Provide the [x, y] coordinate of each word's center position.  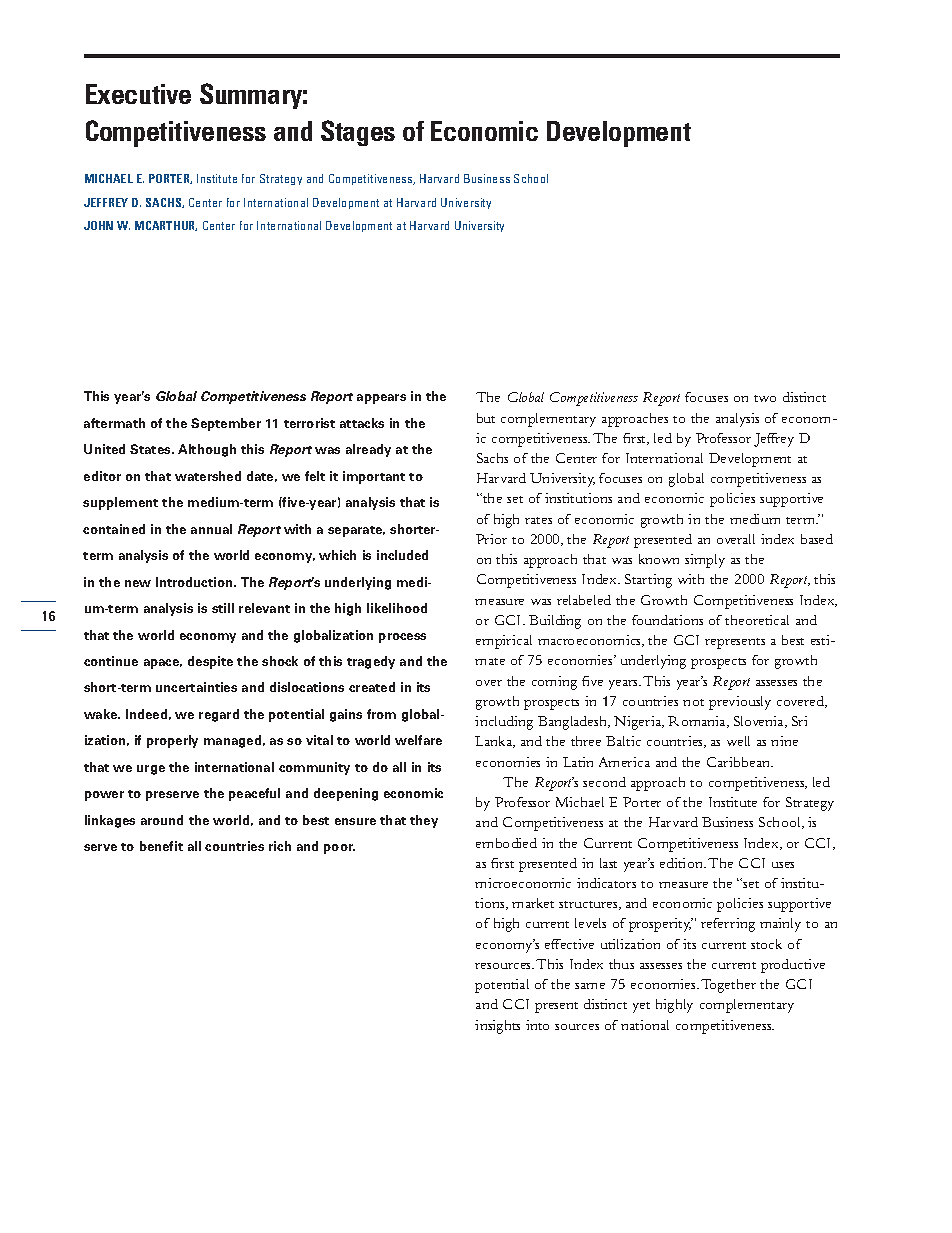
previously [740, 703]
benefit [161, 846]
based [817, 539]
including [504, 723]
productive [793, 966]
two [765, 398]
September [226, 424]
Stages [358, 133]
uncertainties [196, 687]
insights [497, 1027]
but [486, 418]
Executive [138, 94]
